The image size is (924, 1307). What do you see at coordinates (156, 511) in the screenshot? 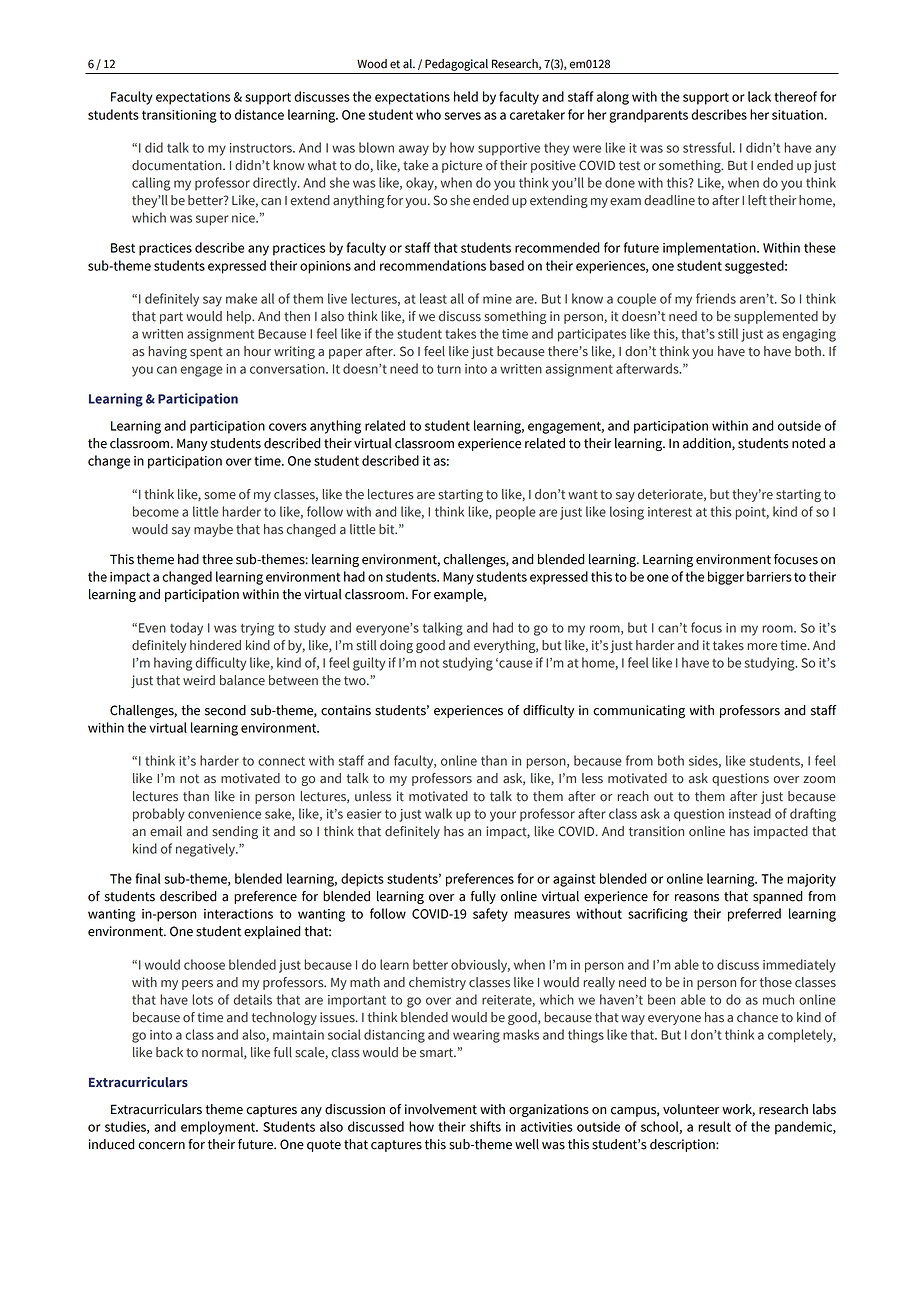
I see `become` at bounding box center [156, 511].
